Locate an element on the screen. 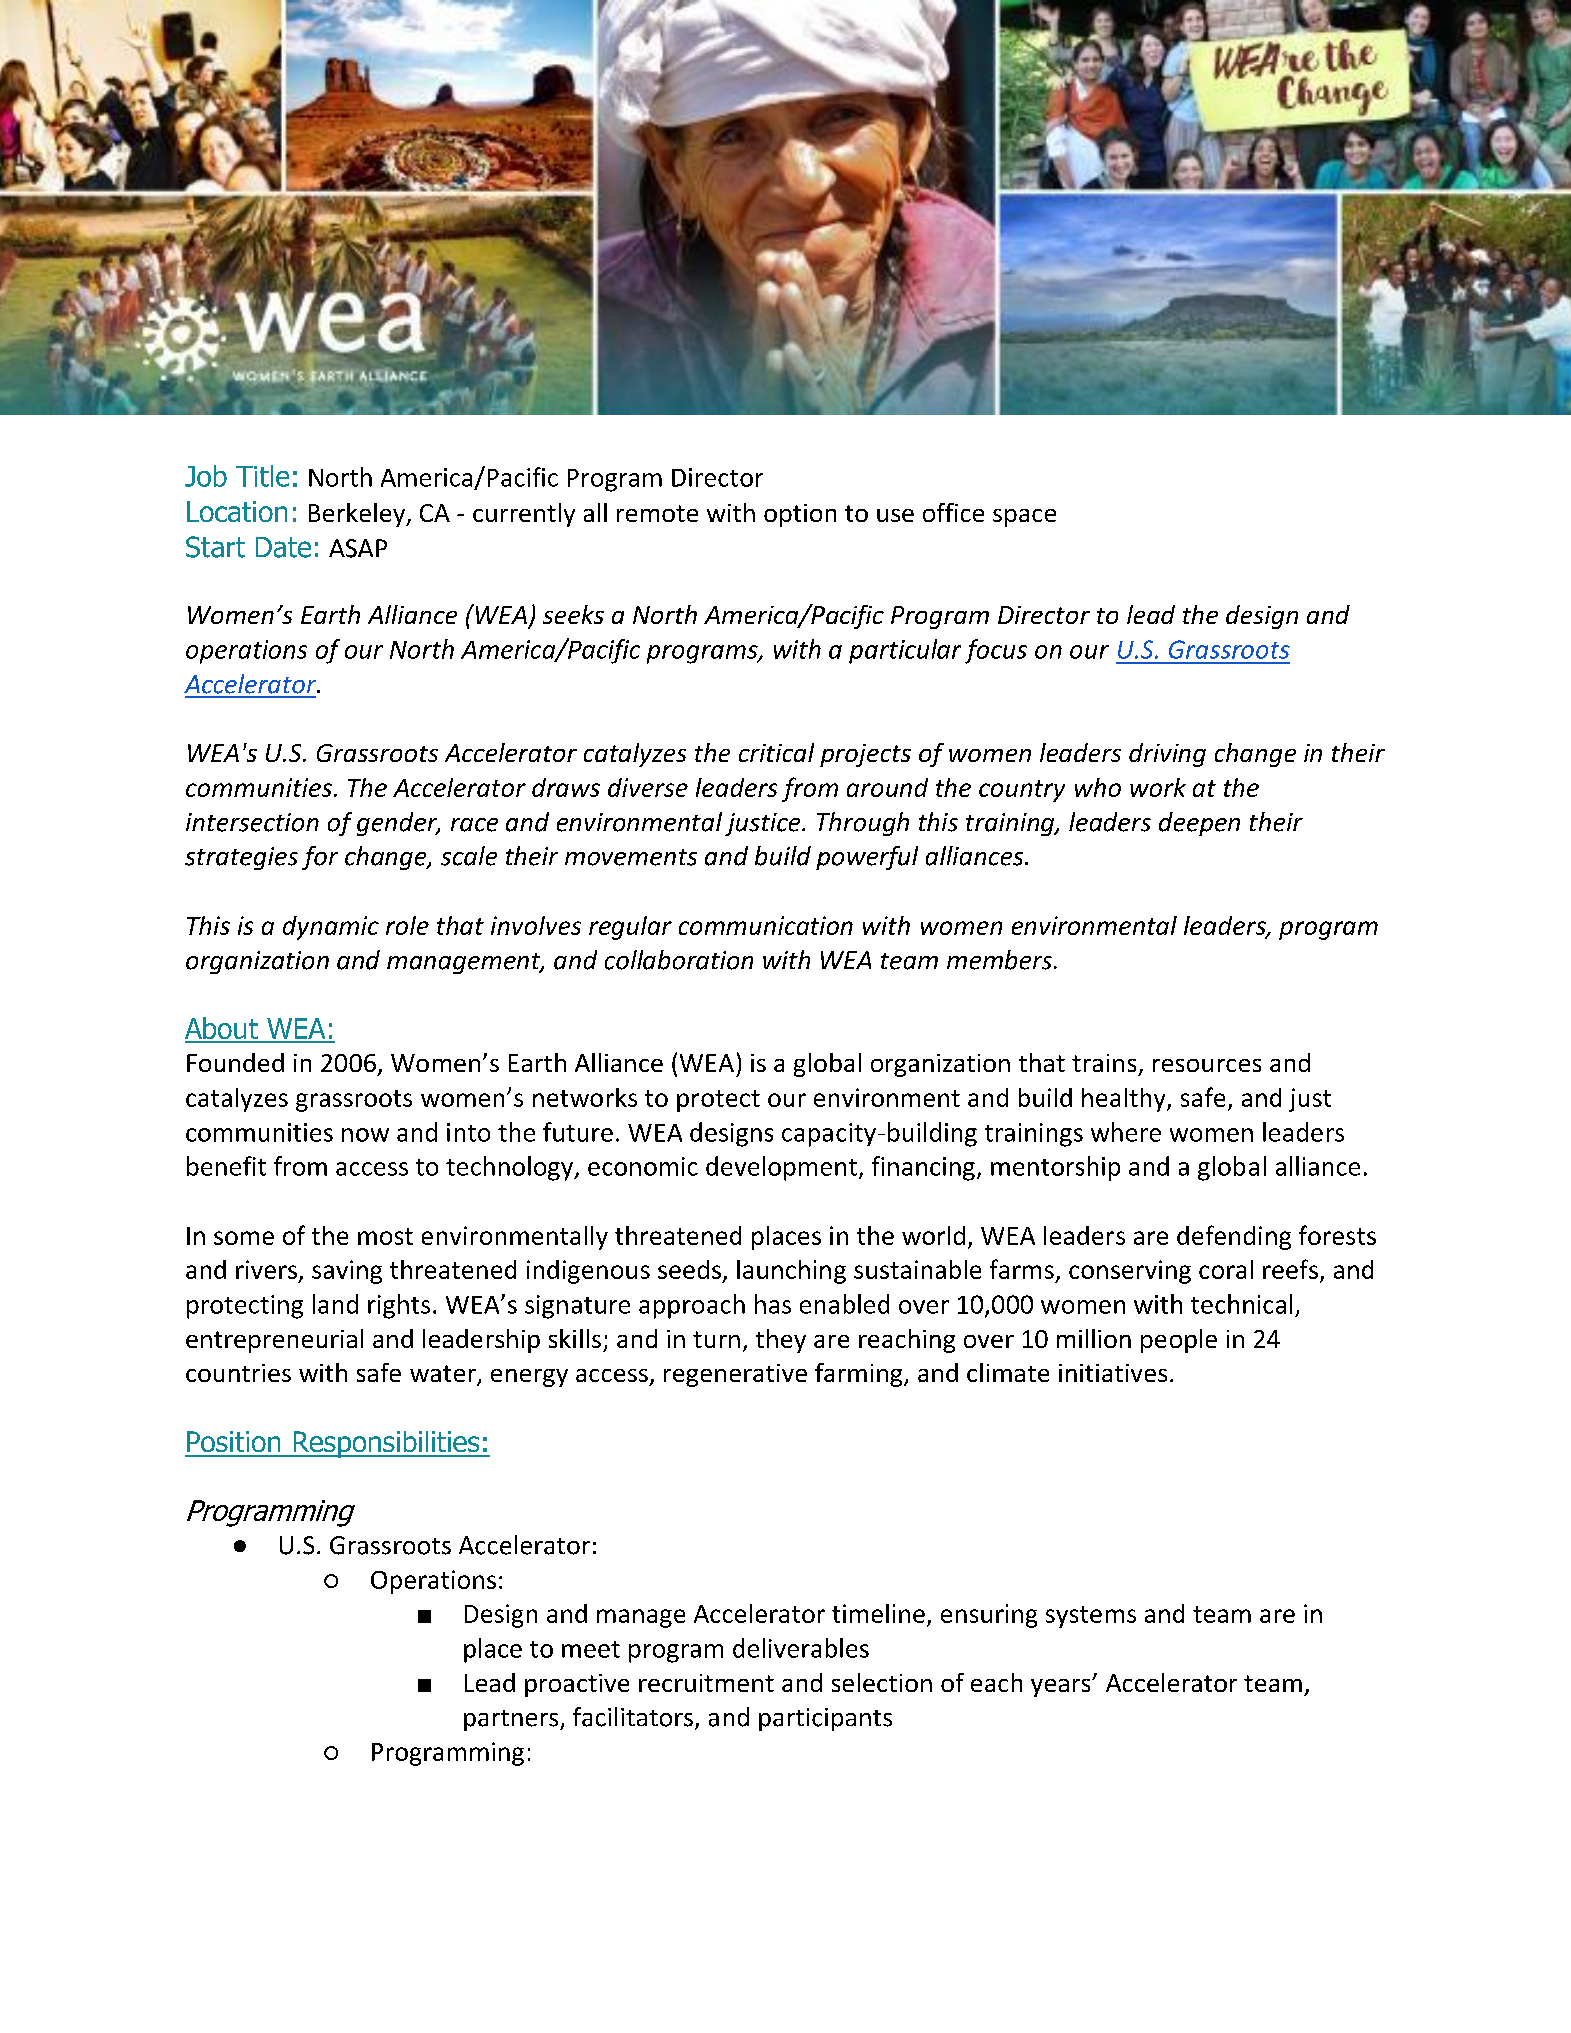 This screenshot has height=2033, width=1571. has is located at coordinates (773, 1304).
